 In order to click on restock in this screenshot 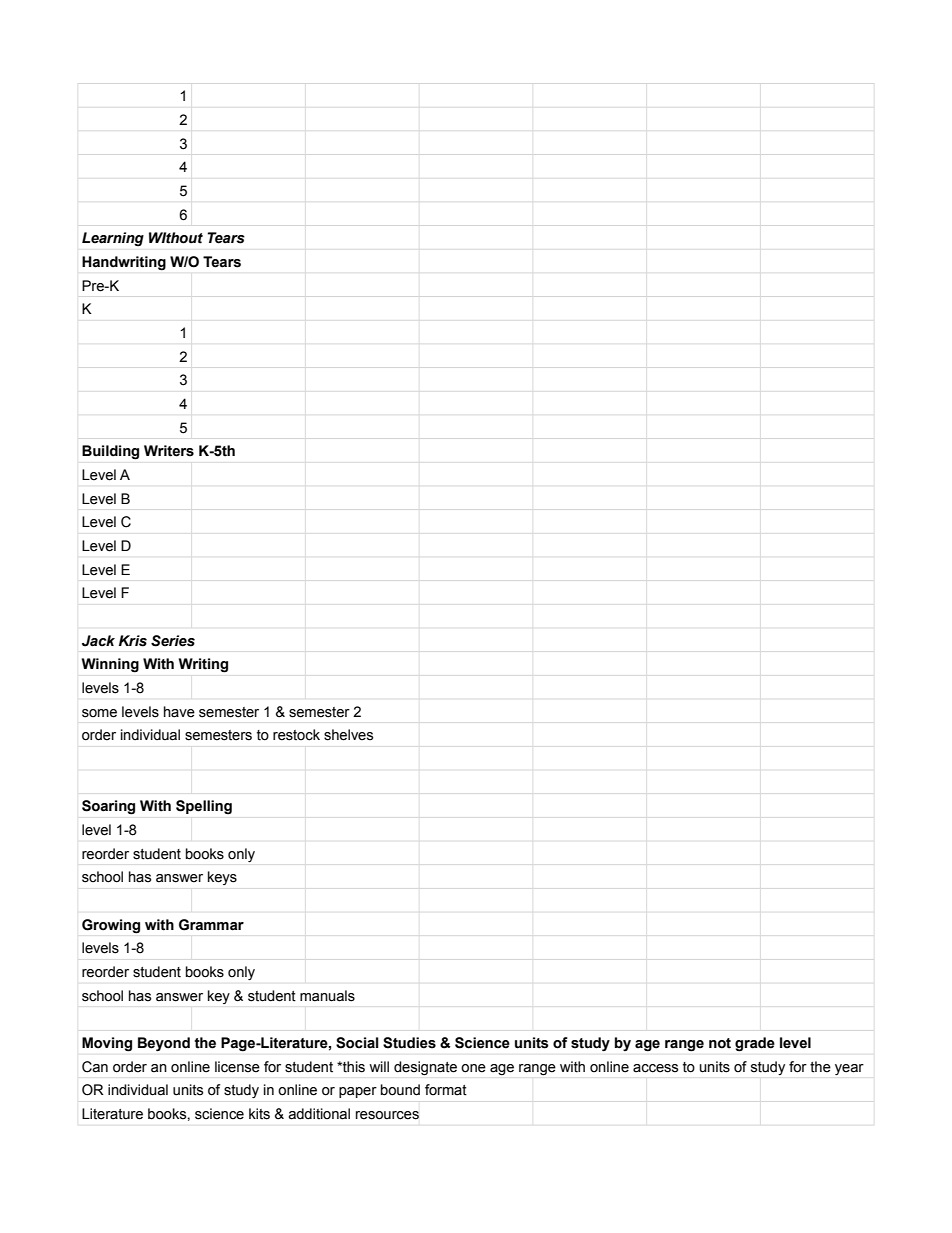, I will do `click(296, 735)`.
